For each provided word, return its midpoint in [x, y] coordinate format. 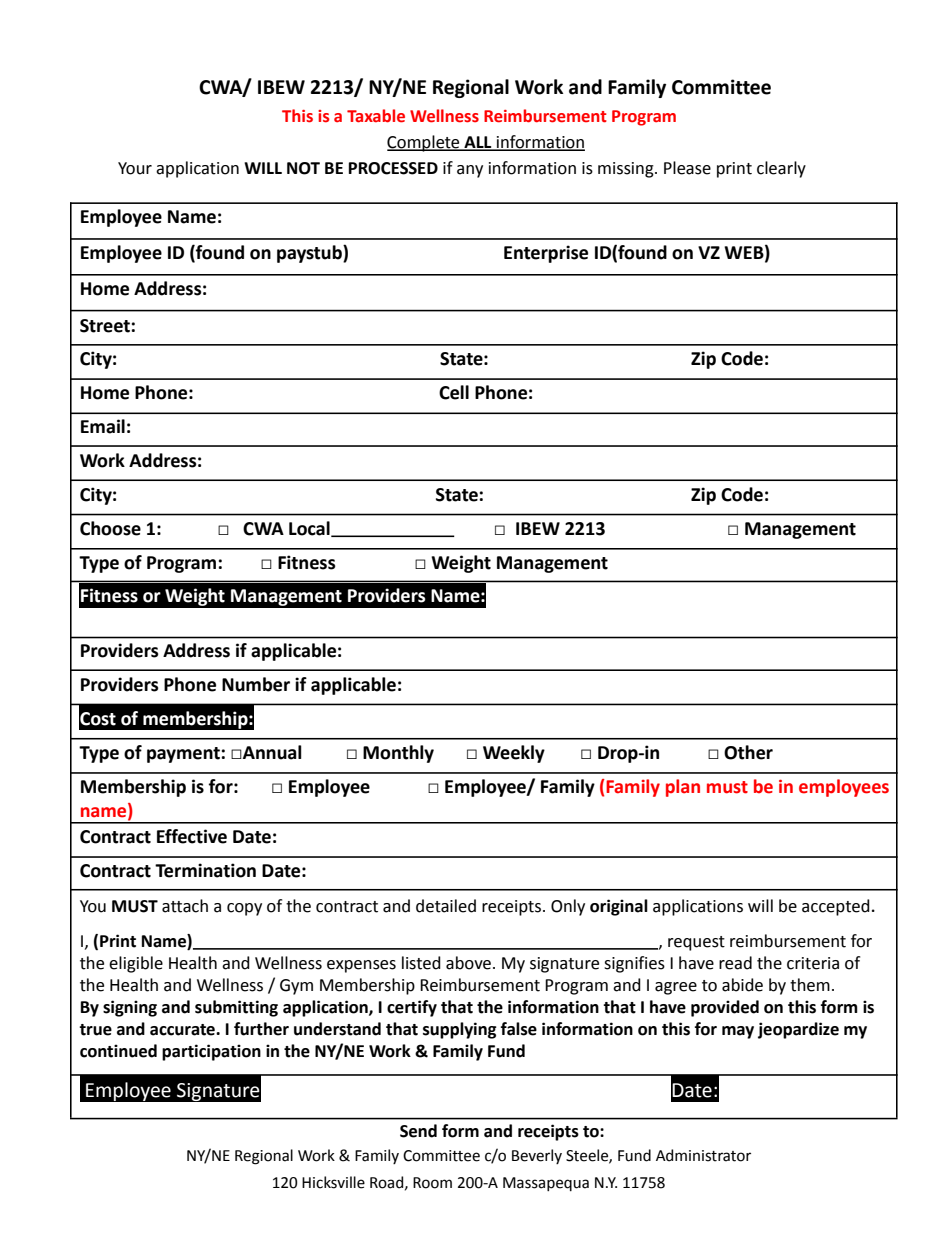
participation [211, 1052]
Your [135, 168]
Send [418, 1131]
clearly [781, 169]
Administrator [703, 1155]
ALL [478, 143]
